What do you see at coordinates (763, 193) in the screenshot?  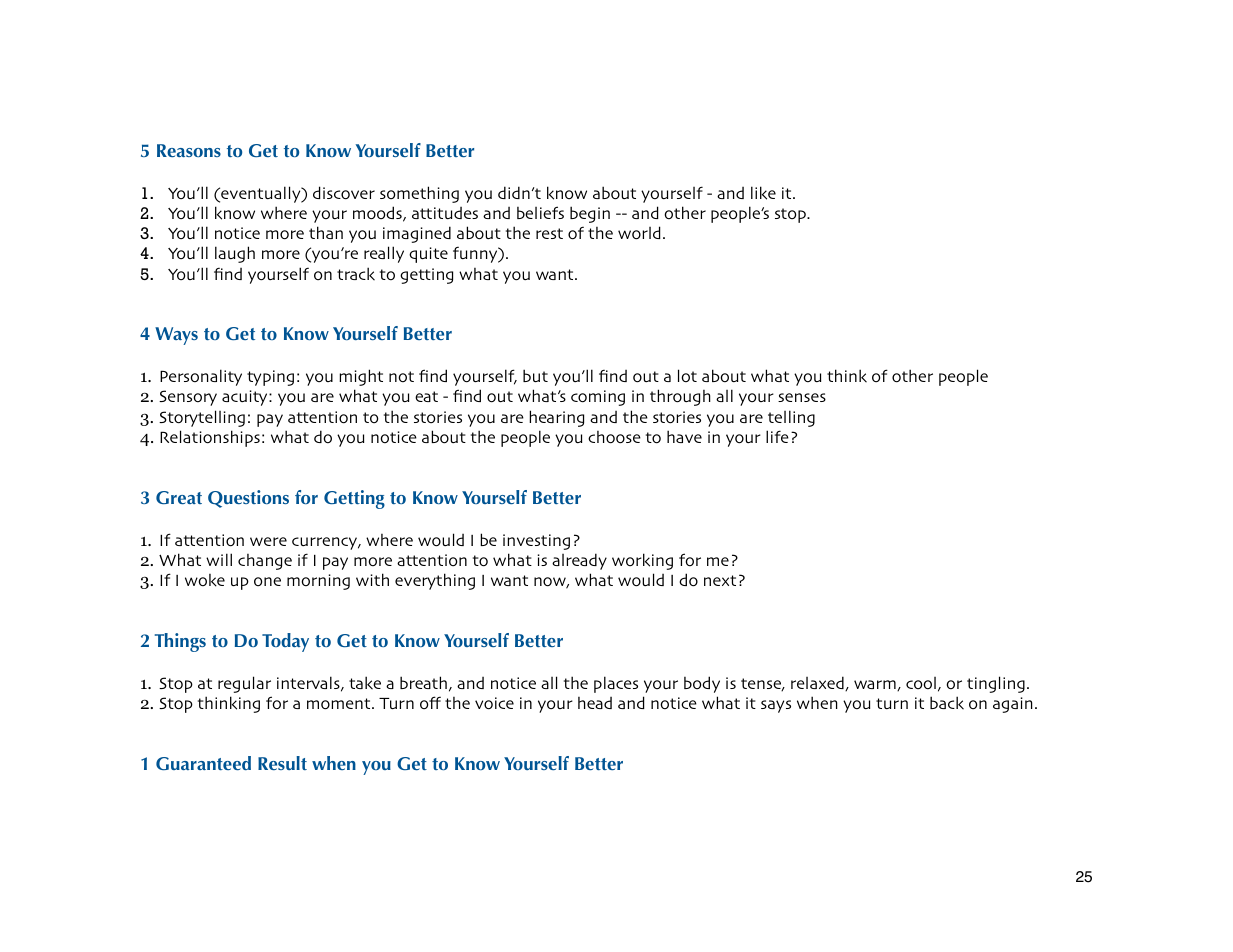 I see `like` at bounding box center [763, 193].
